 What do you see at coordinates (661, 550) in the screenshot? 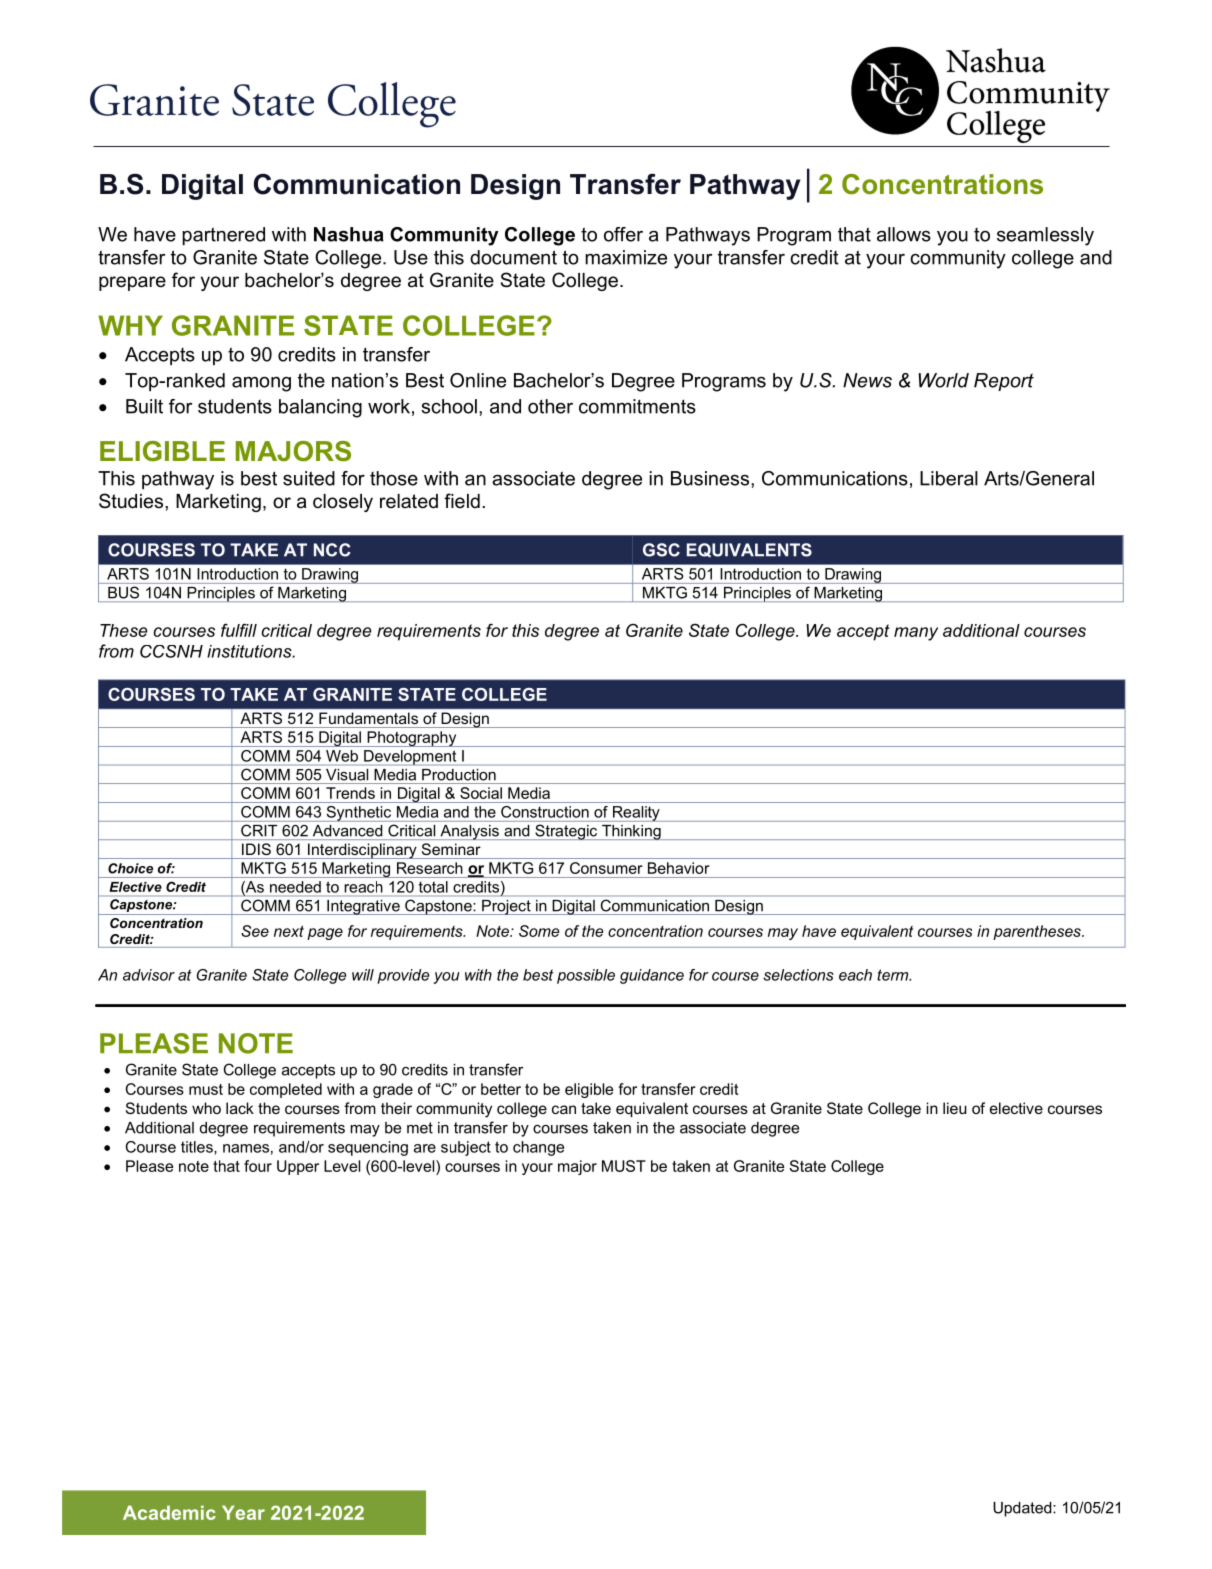
I see `GSC` at bounding box center [661, 550].
